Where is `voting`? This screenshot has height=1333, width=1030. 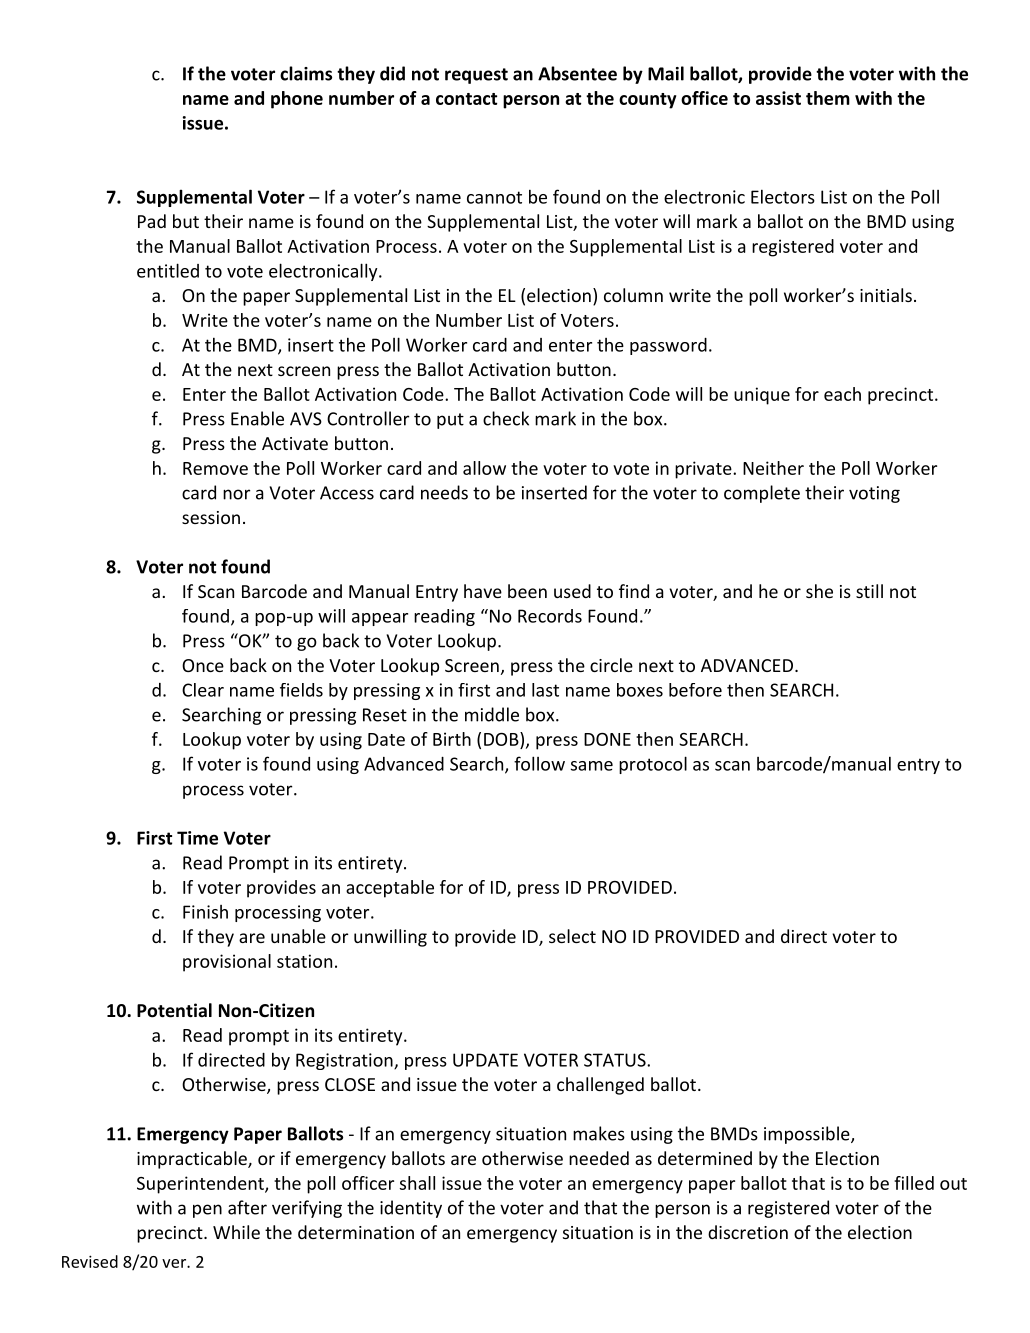 voting is located at coordinates (874, 494).
